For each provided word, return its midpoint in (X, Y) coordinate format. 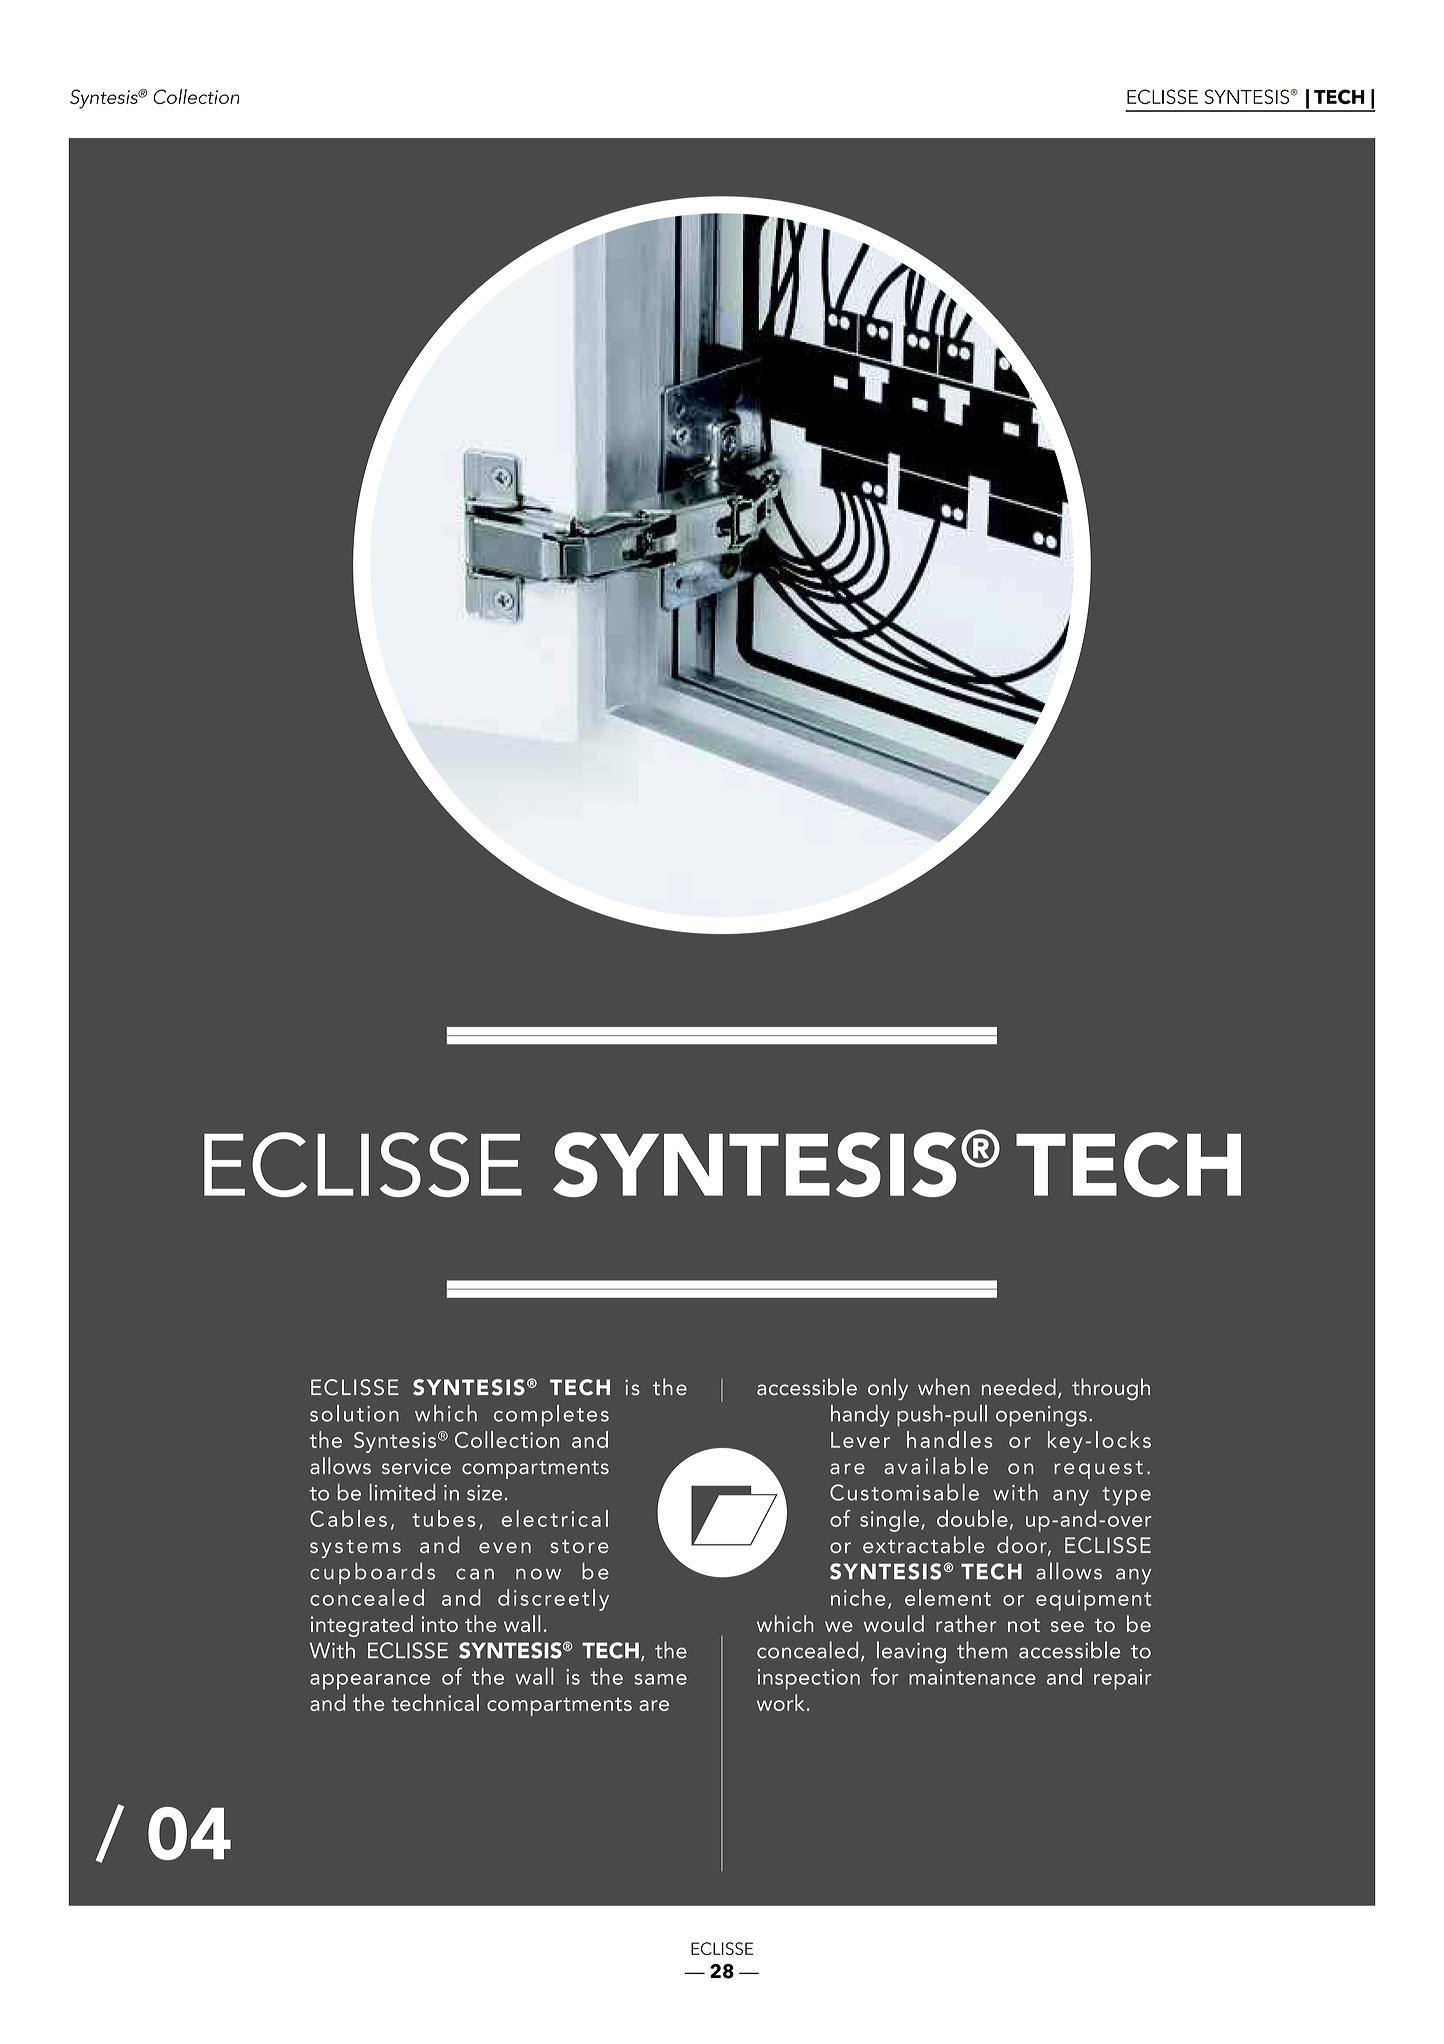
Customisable (904, 1492)
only (888, 1389)
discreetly (553, 1600)
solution (354, 1413)
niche (858, 1597)
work (781, 1702)
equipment (1094, 1600)
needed (1019, 1386)
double (972, 1518)
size (484, 1493)
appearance (370, 1682)
